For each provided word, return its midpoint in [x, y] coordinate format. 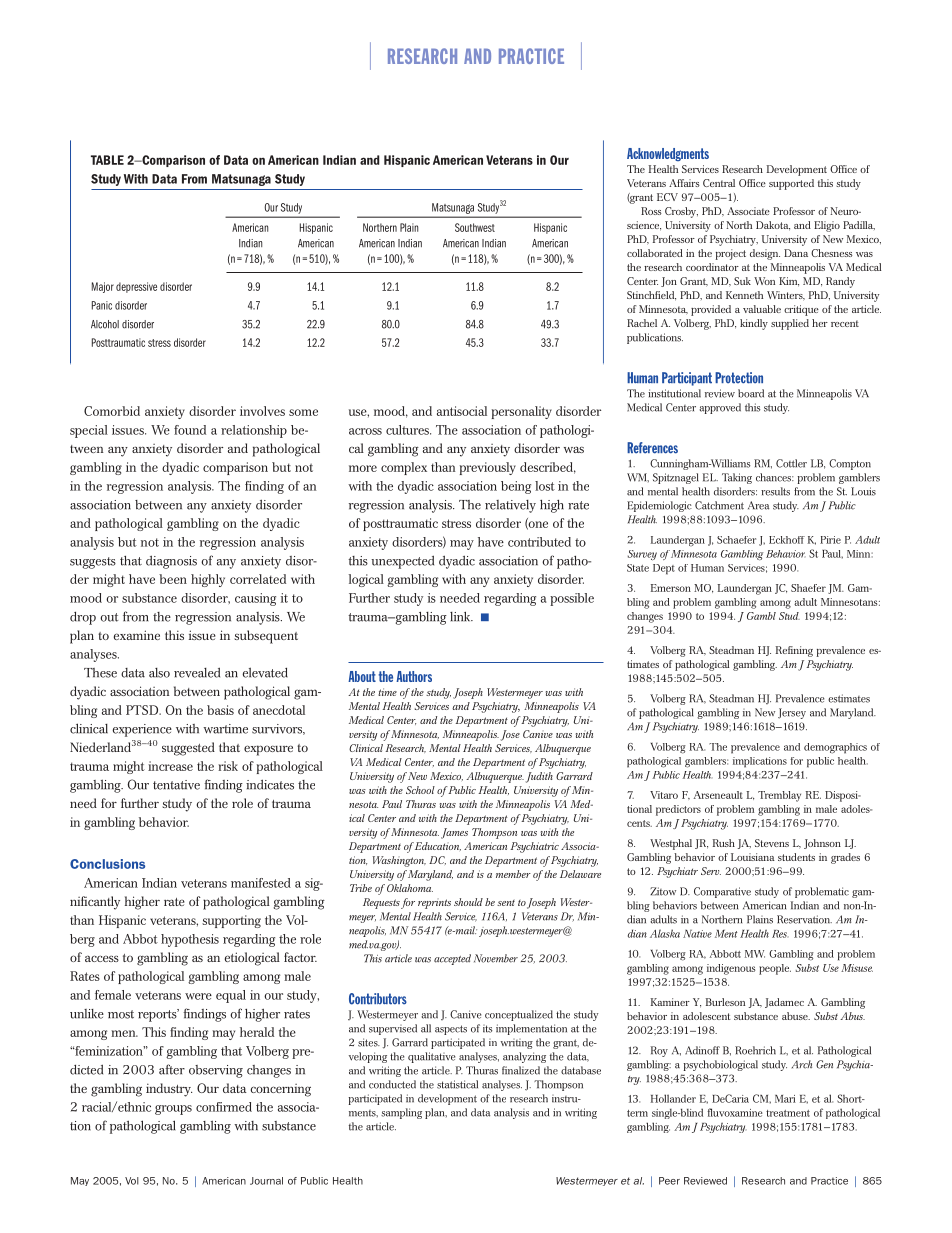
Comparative [722, 892]
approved [720, 408]
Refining [794, 651]
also [159, 673]
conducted [392, 1084]
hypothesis [190, 940]
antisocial [462, 411]
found [190, 430]
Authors [414, 676]
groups [173, 1110]
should [468, 902]
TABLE [107, 160]
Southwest [475, 227]
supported [791, 184]
